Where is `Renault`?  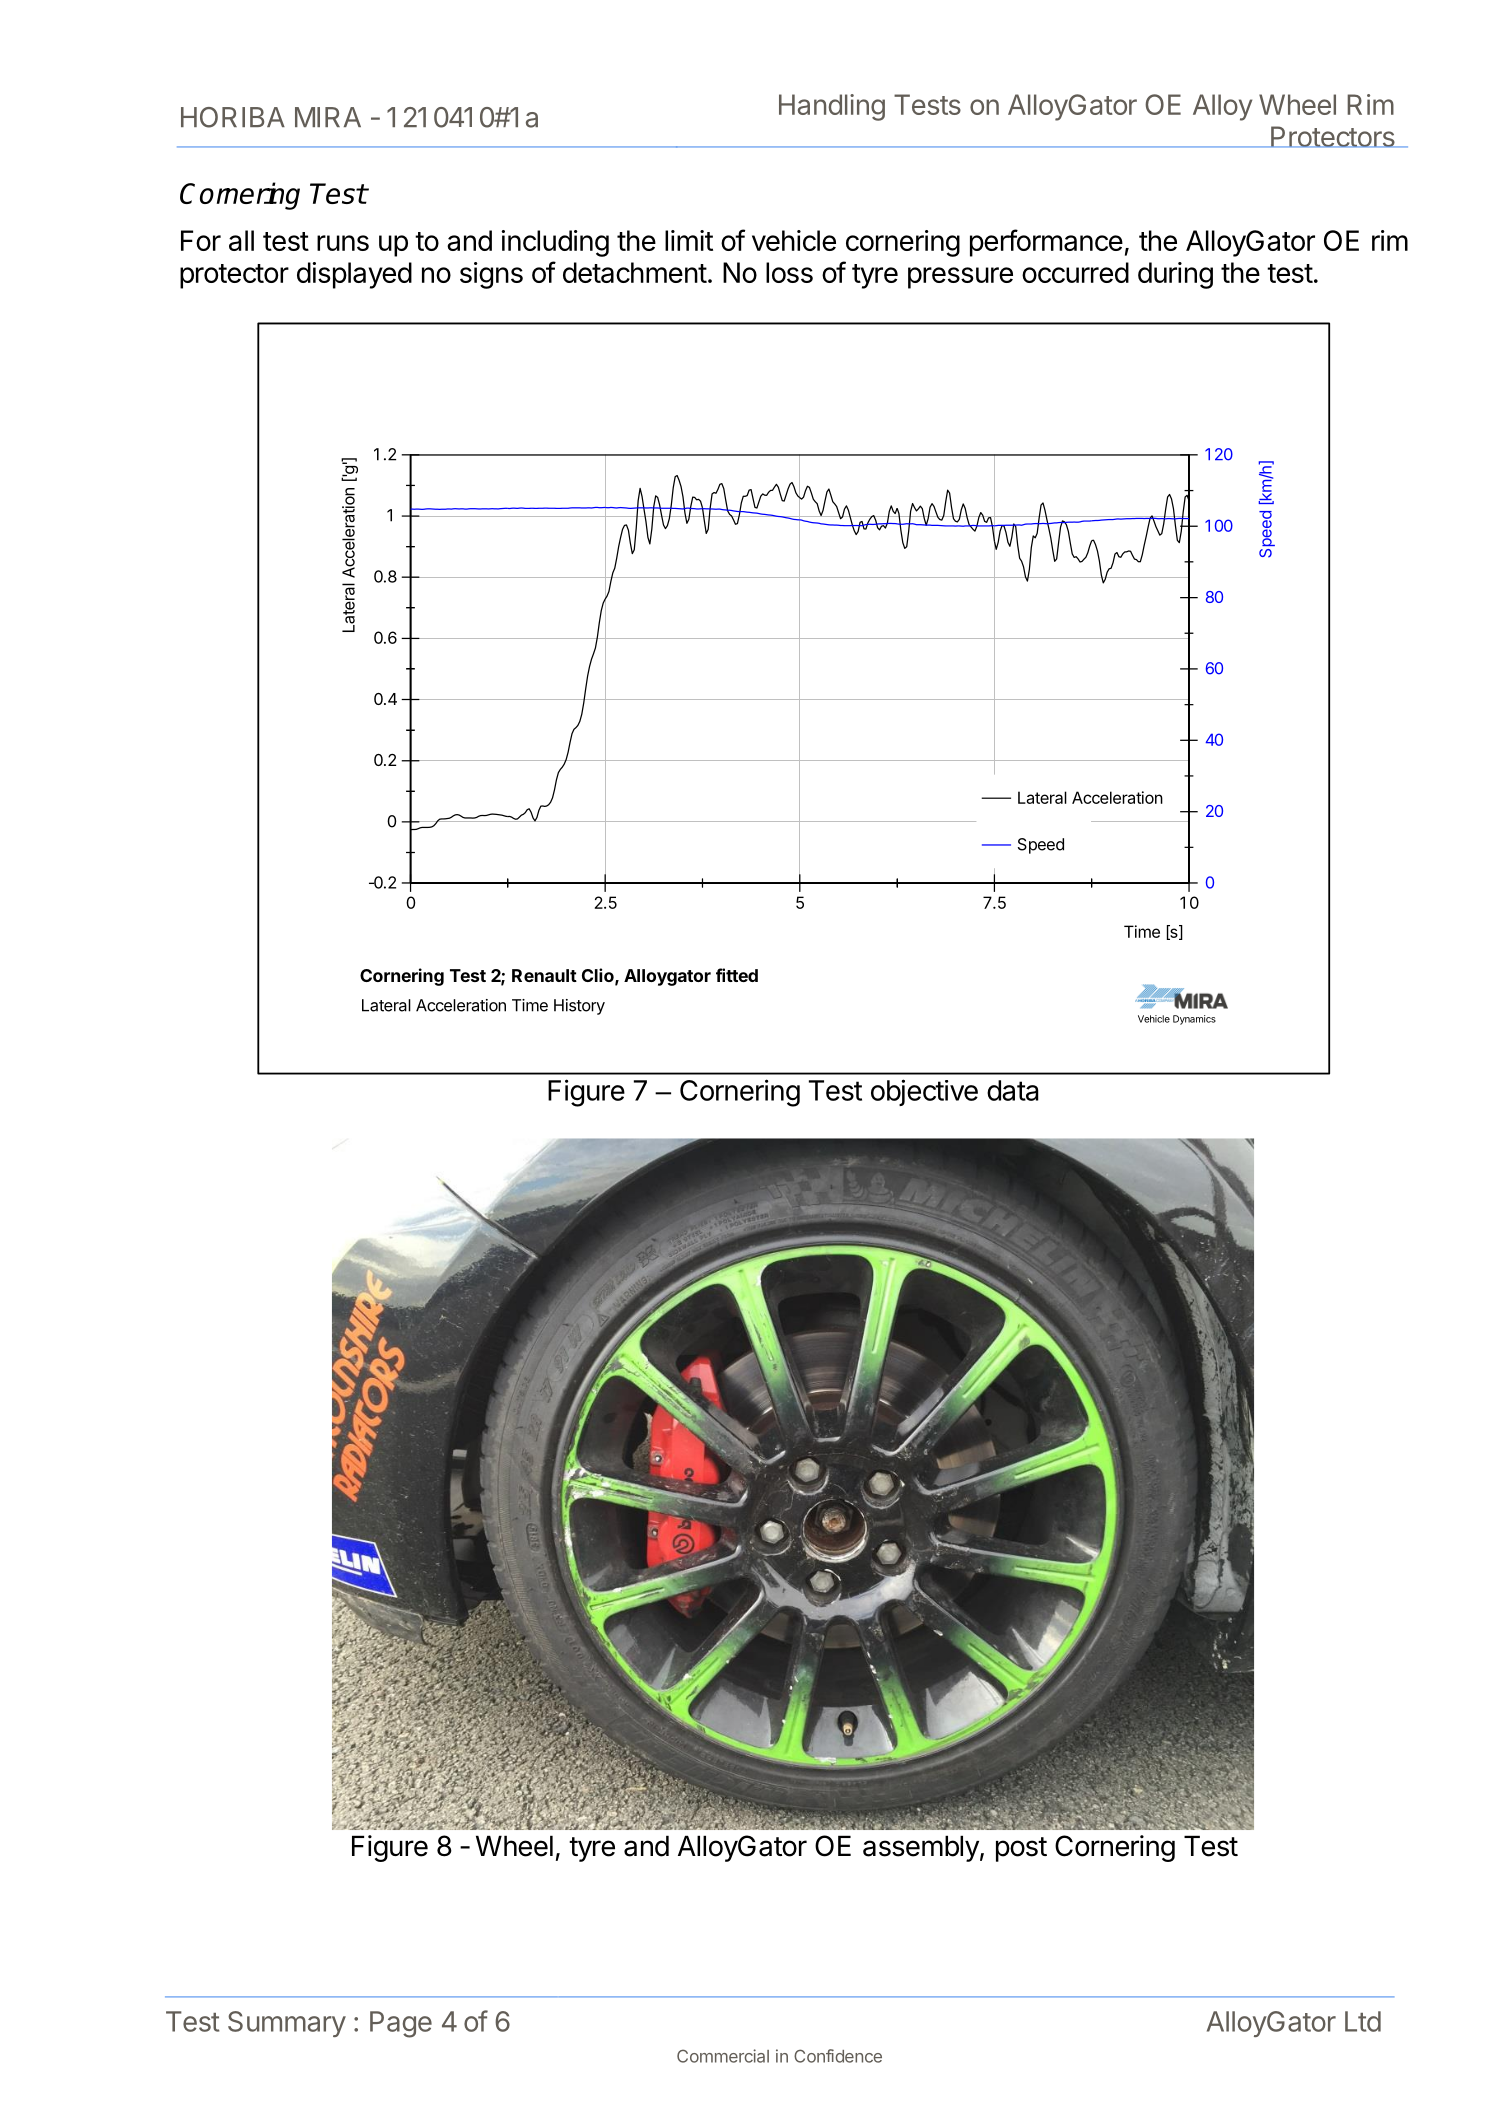
Renault is located at coordinates (544, 975).
